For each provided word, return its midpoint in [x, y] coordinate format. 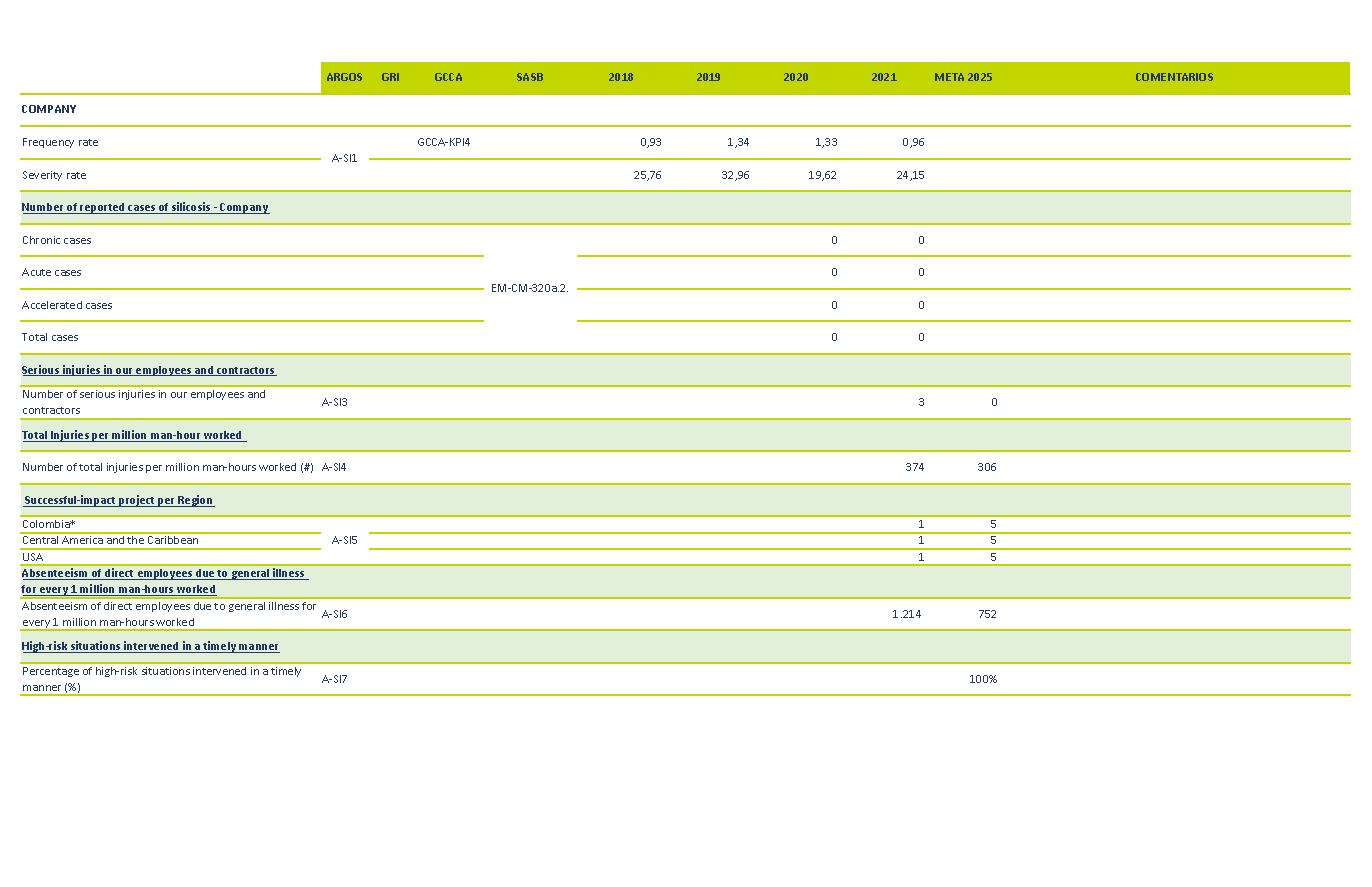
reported [103, 208]
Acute [36, 272]
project [138, 501]
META [949, 77]
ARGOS [344, 77]
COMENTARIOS [1174, 77]
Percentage [51, 672]
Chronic [41, 240]
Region [196, 501]
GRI [390, 77]
